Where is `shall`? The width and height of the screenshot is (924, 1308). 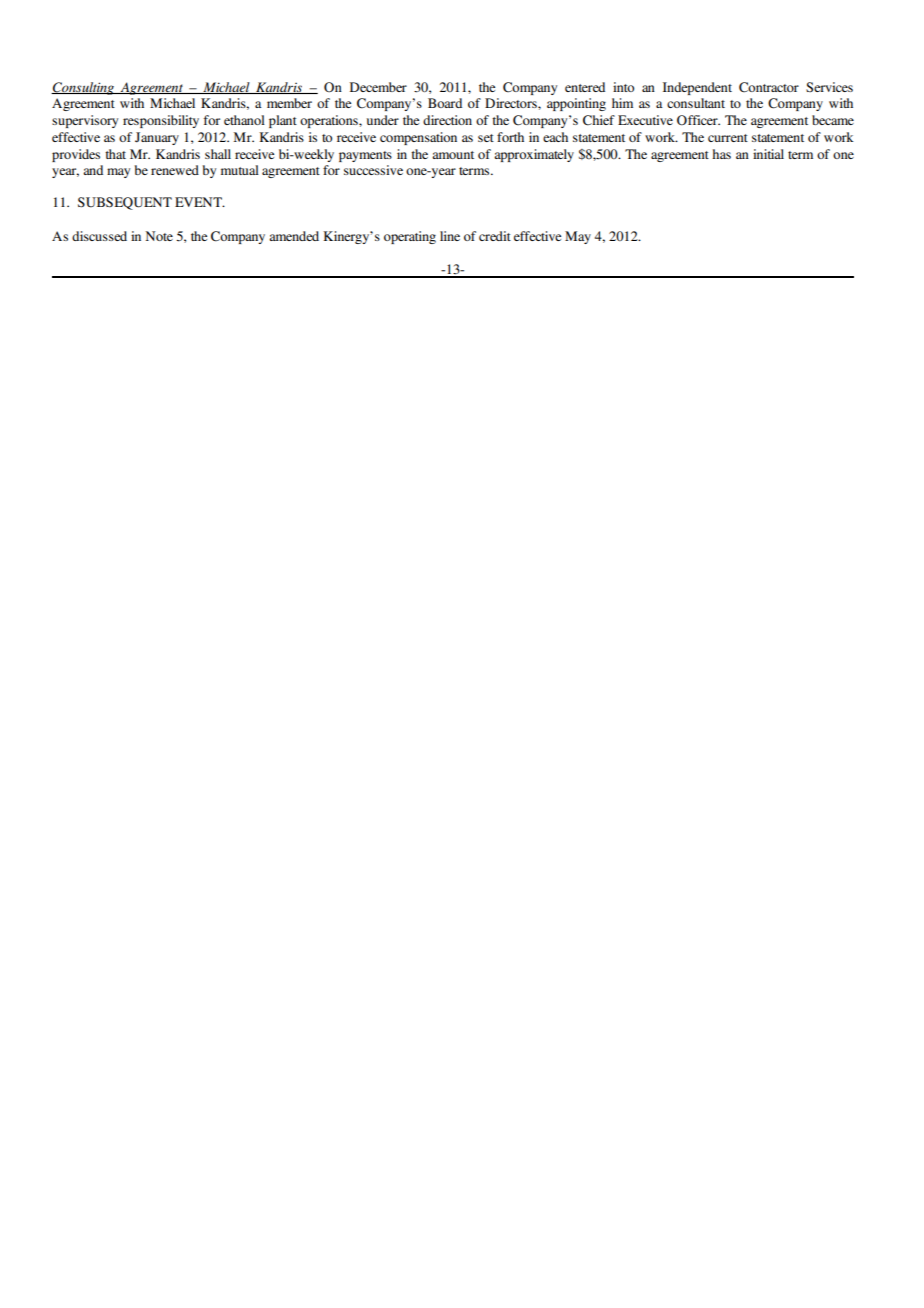
shall is located at coordinates (218, 154).
